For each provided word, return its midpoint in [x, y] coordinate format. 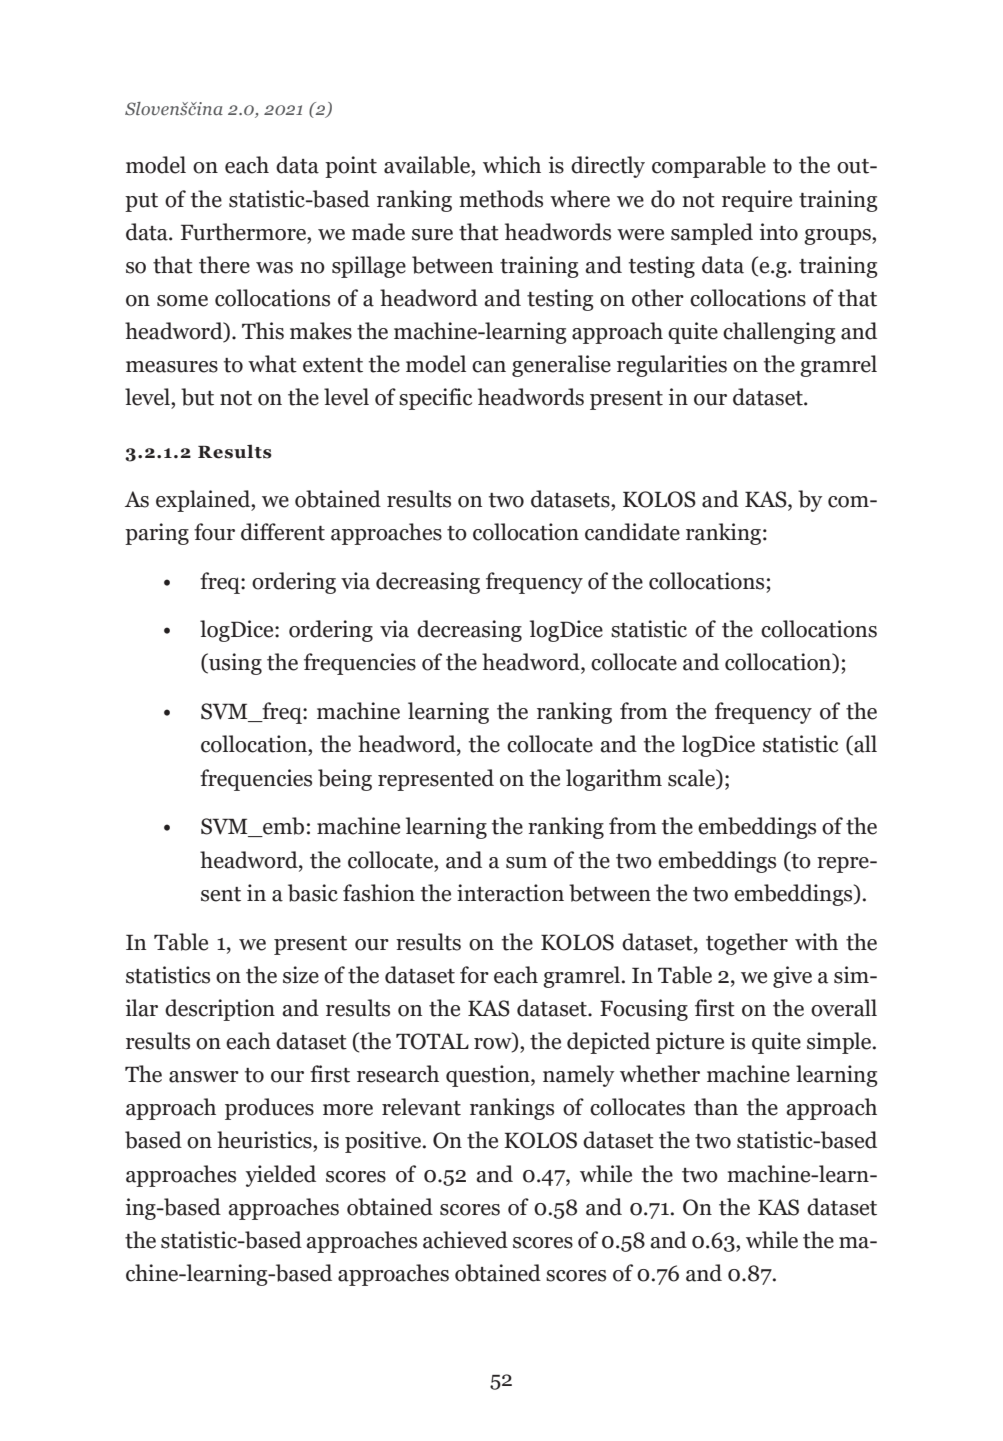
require [757, 201]
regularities [672, 366]
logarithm [614, 780]
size [301, 975]
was [274, 268]
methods [501, 199]
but [197, 397]
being [345, 780]
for [474, 975]
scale [693, 778]
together [747, 944]
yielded [281, 1176]
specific [435, 399]
